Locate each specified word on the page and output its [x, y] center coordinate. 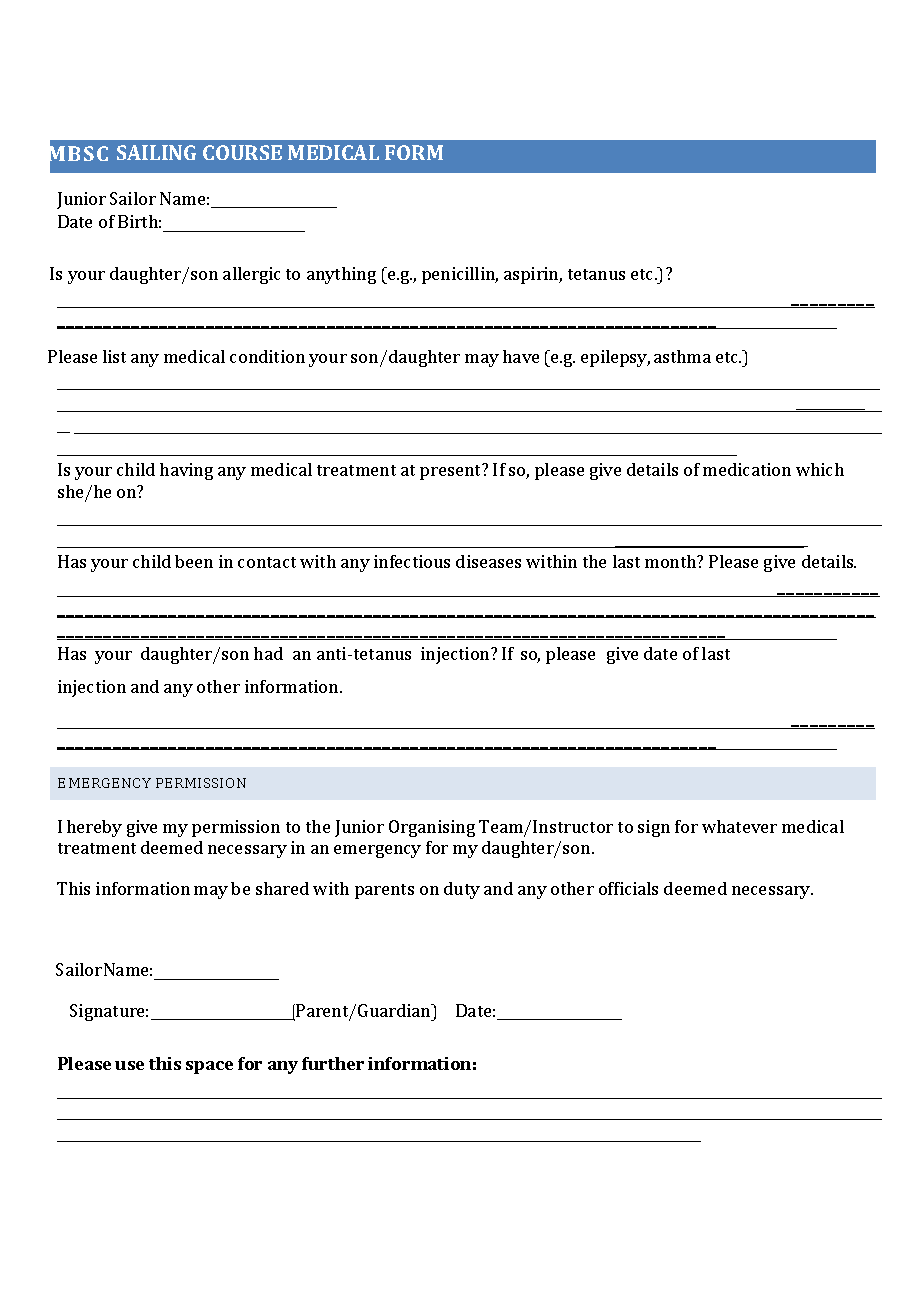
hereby [94, 828]
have [521, 356]
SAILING [156, 152]
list [114, 356]
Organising [432, 828]
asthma [682, 356]
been [194, 561]
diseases [488, 561]
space [209, 1067]
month [672, 561]
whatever [739, 826]
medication [747, 469]
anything [341, 275]
